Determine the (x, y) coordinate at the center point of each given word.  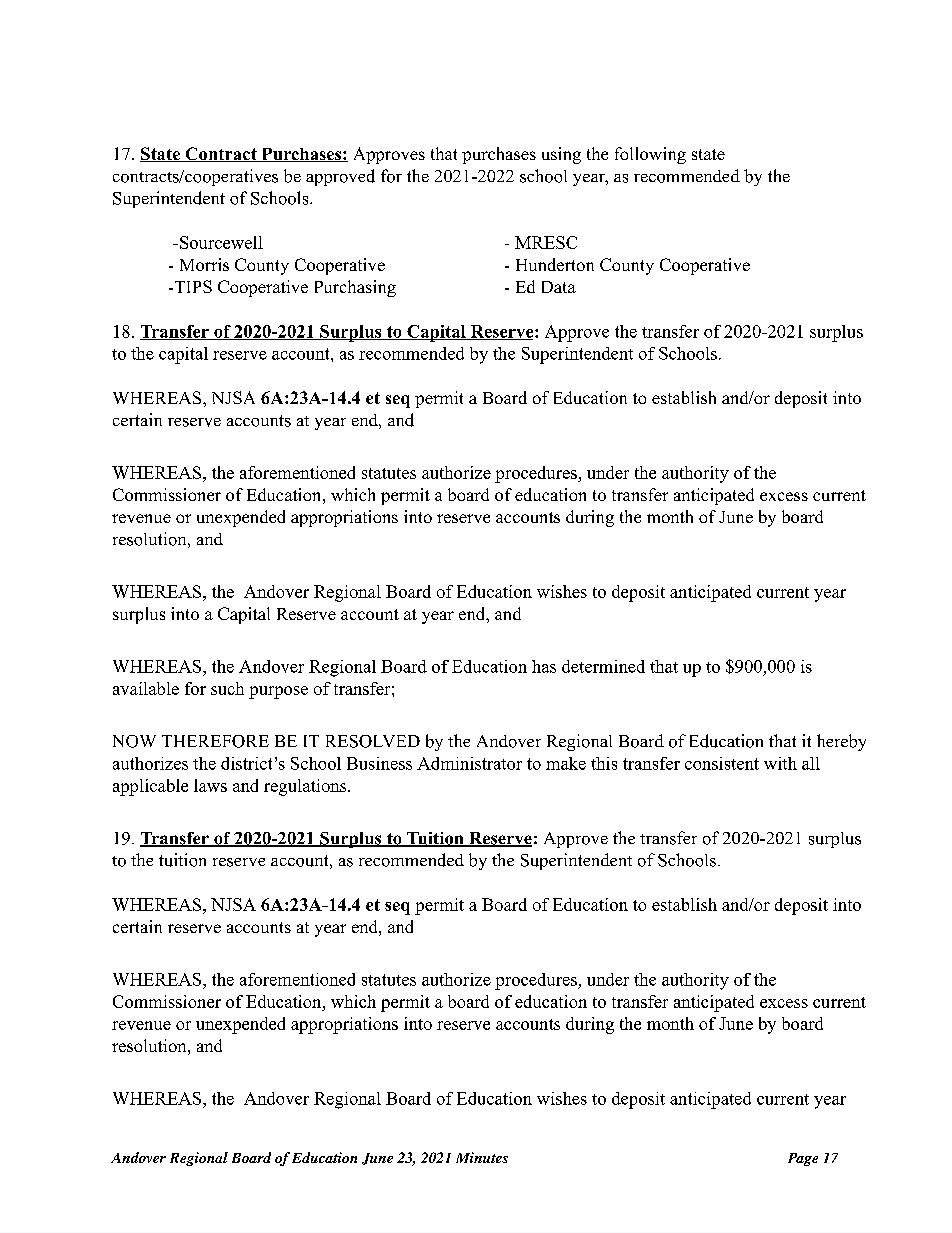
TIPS (192, 286)
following (650, 155)
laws (210, 785)
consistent (722, 763)
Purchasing (355, 288)
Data (559, 287)
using (561, 155)
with (780, 763)
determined (603, 666)
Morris (204, 264)
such (227, 688)
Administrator (469, 763)
